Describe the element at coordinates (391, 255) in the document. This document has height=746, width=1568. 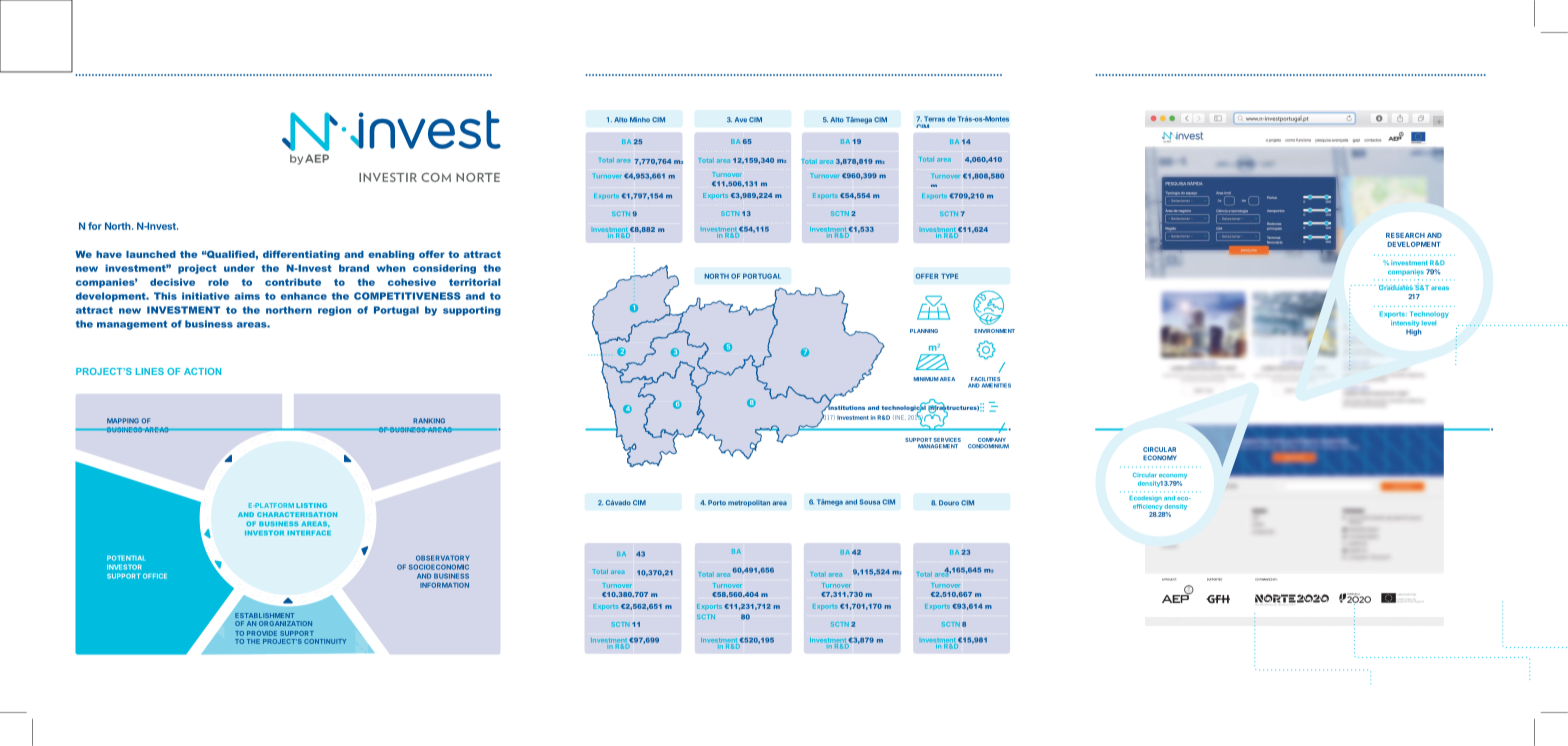
I see `enabling` at that location.
